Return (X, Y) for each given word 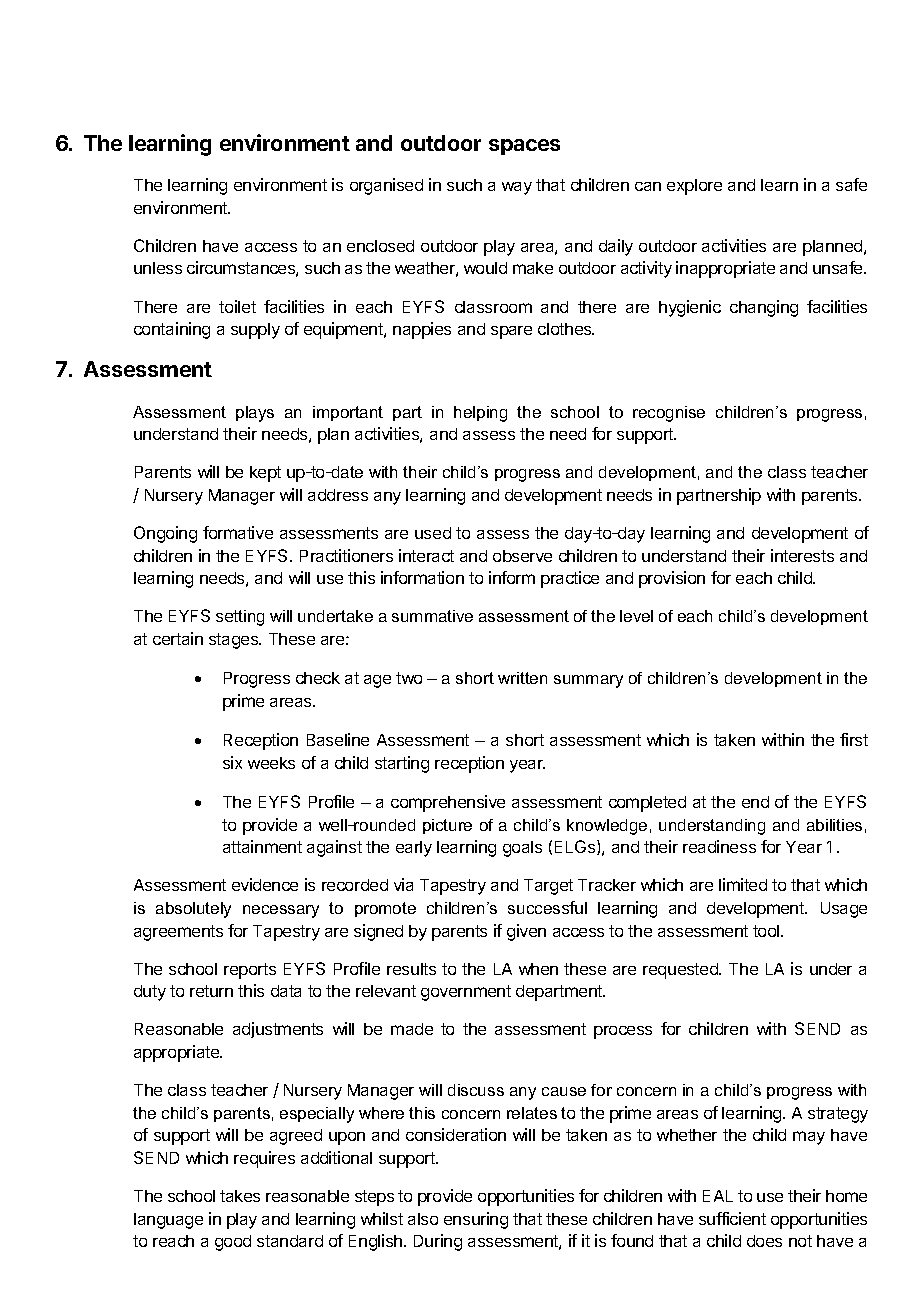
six (232, 762)
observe (522, 556)
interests (802, 555)
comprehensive (448, 803)
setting (240, 618)
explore (694, 187)
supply (255, 331)
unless (158, 268)
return (211, 991)
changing (764, 308)
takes (240, 1196)
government (466, 993)
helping (480, 414)
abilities (834, 825)
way (517, 188)
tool (767, 931)
